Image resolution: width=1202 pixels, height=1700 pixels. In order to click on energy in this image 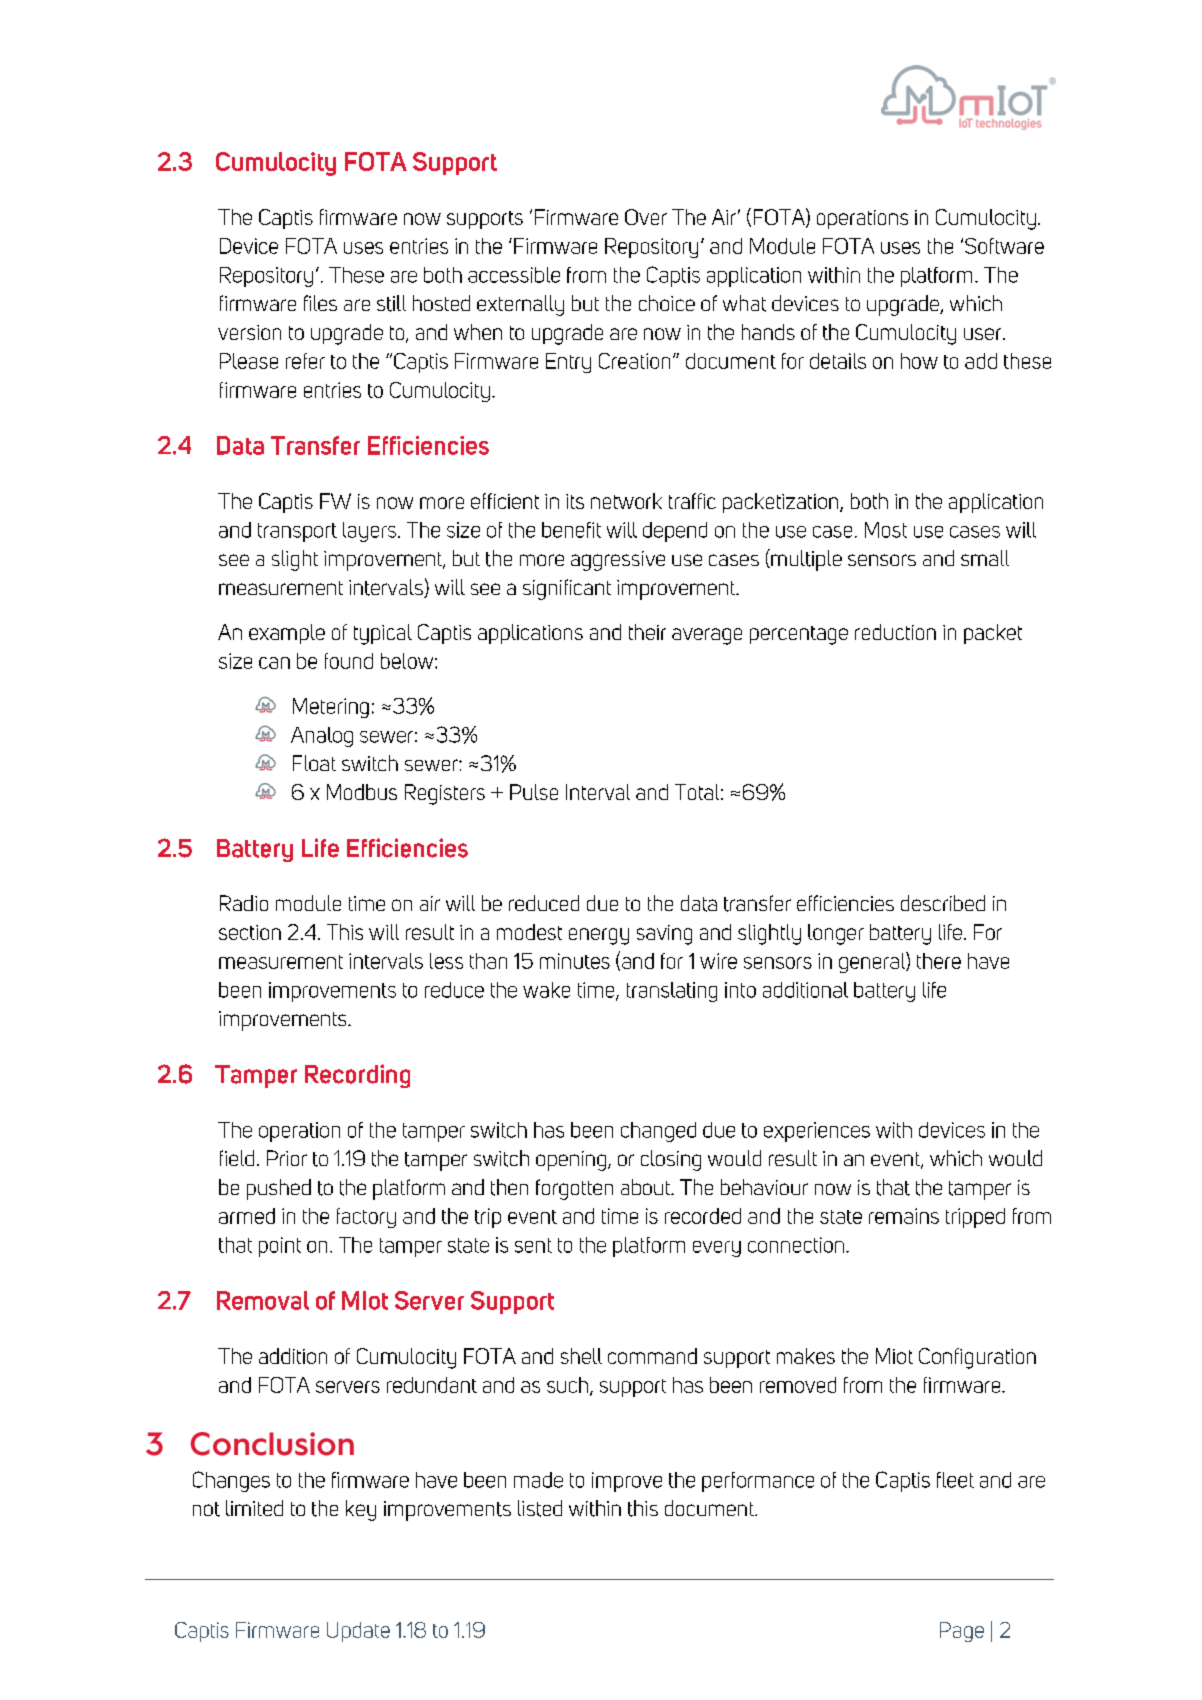, I will do `click(599, 936)`.
